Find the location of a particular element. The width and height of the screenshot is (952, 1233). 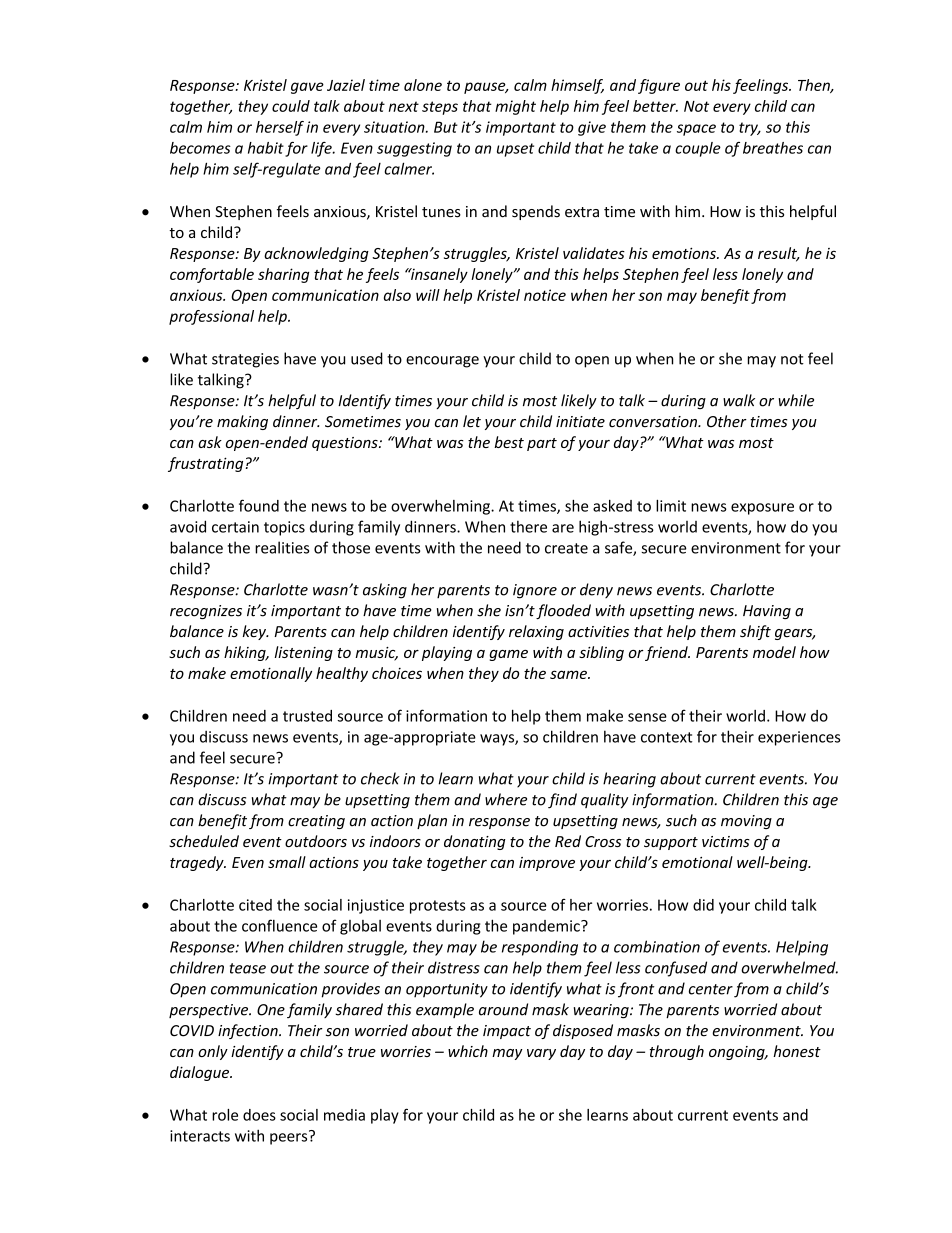

emotions is located at coordinates (685, 253).
